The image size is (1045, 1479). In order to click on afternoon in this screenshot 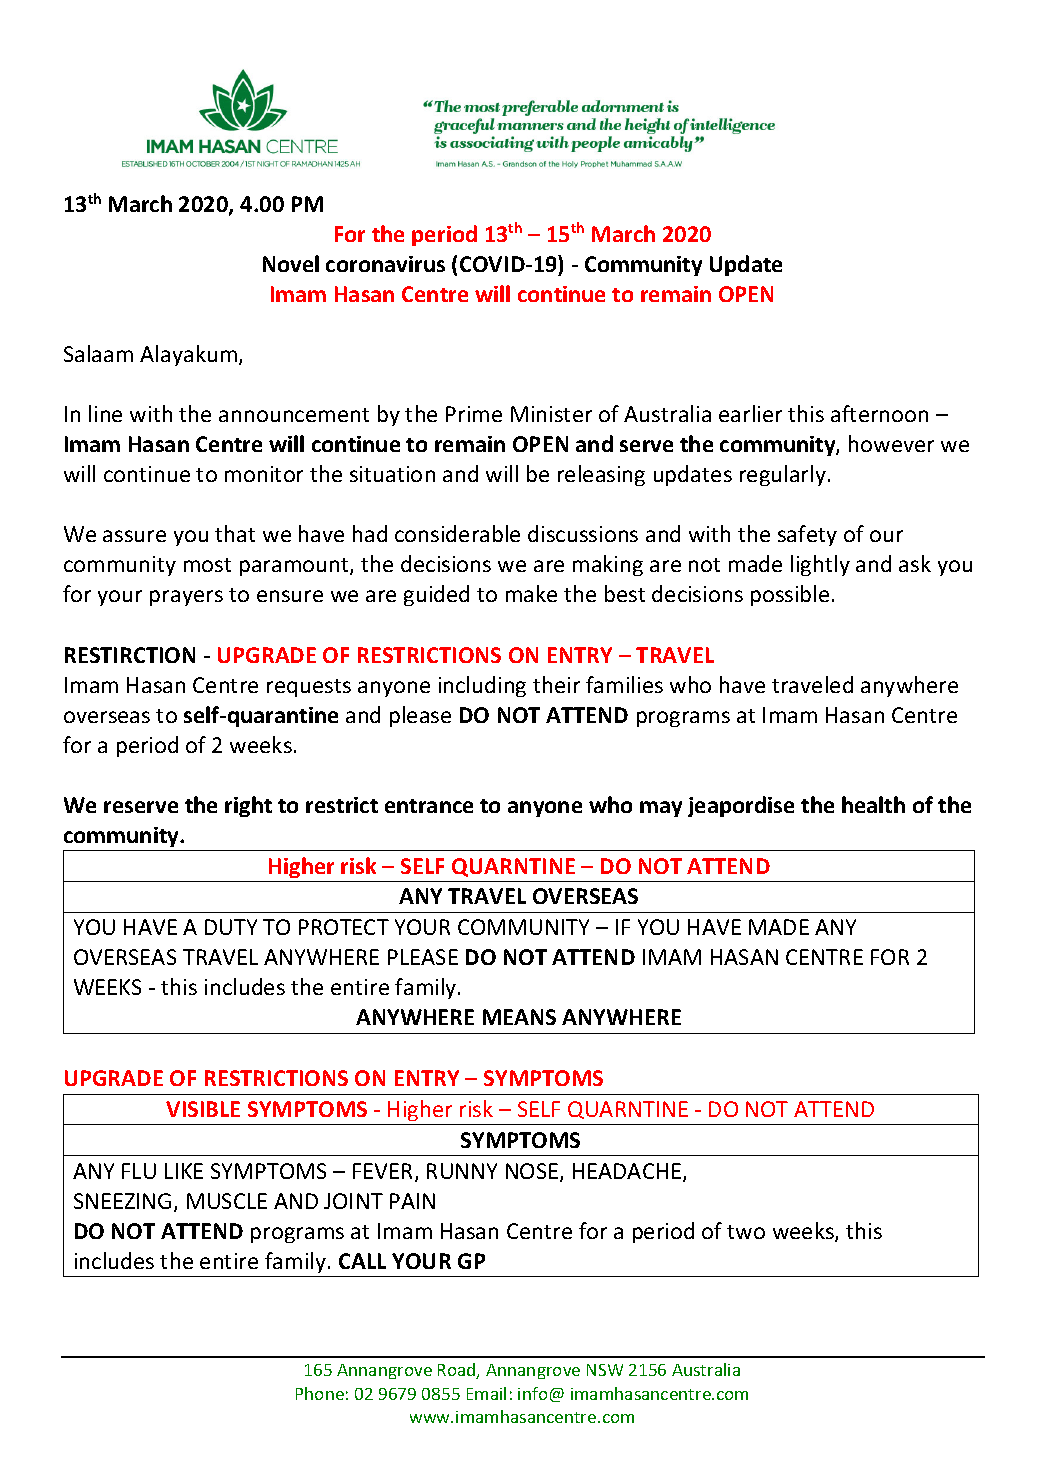, I will do `click(879, 413)`.
